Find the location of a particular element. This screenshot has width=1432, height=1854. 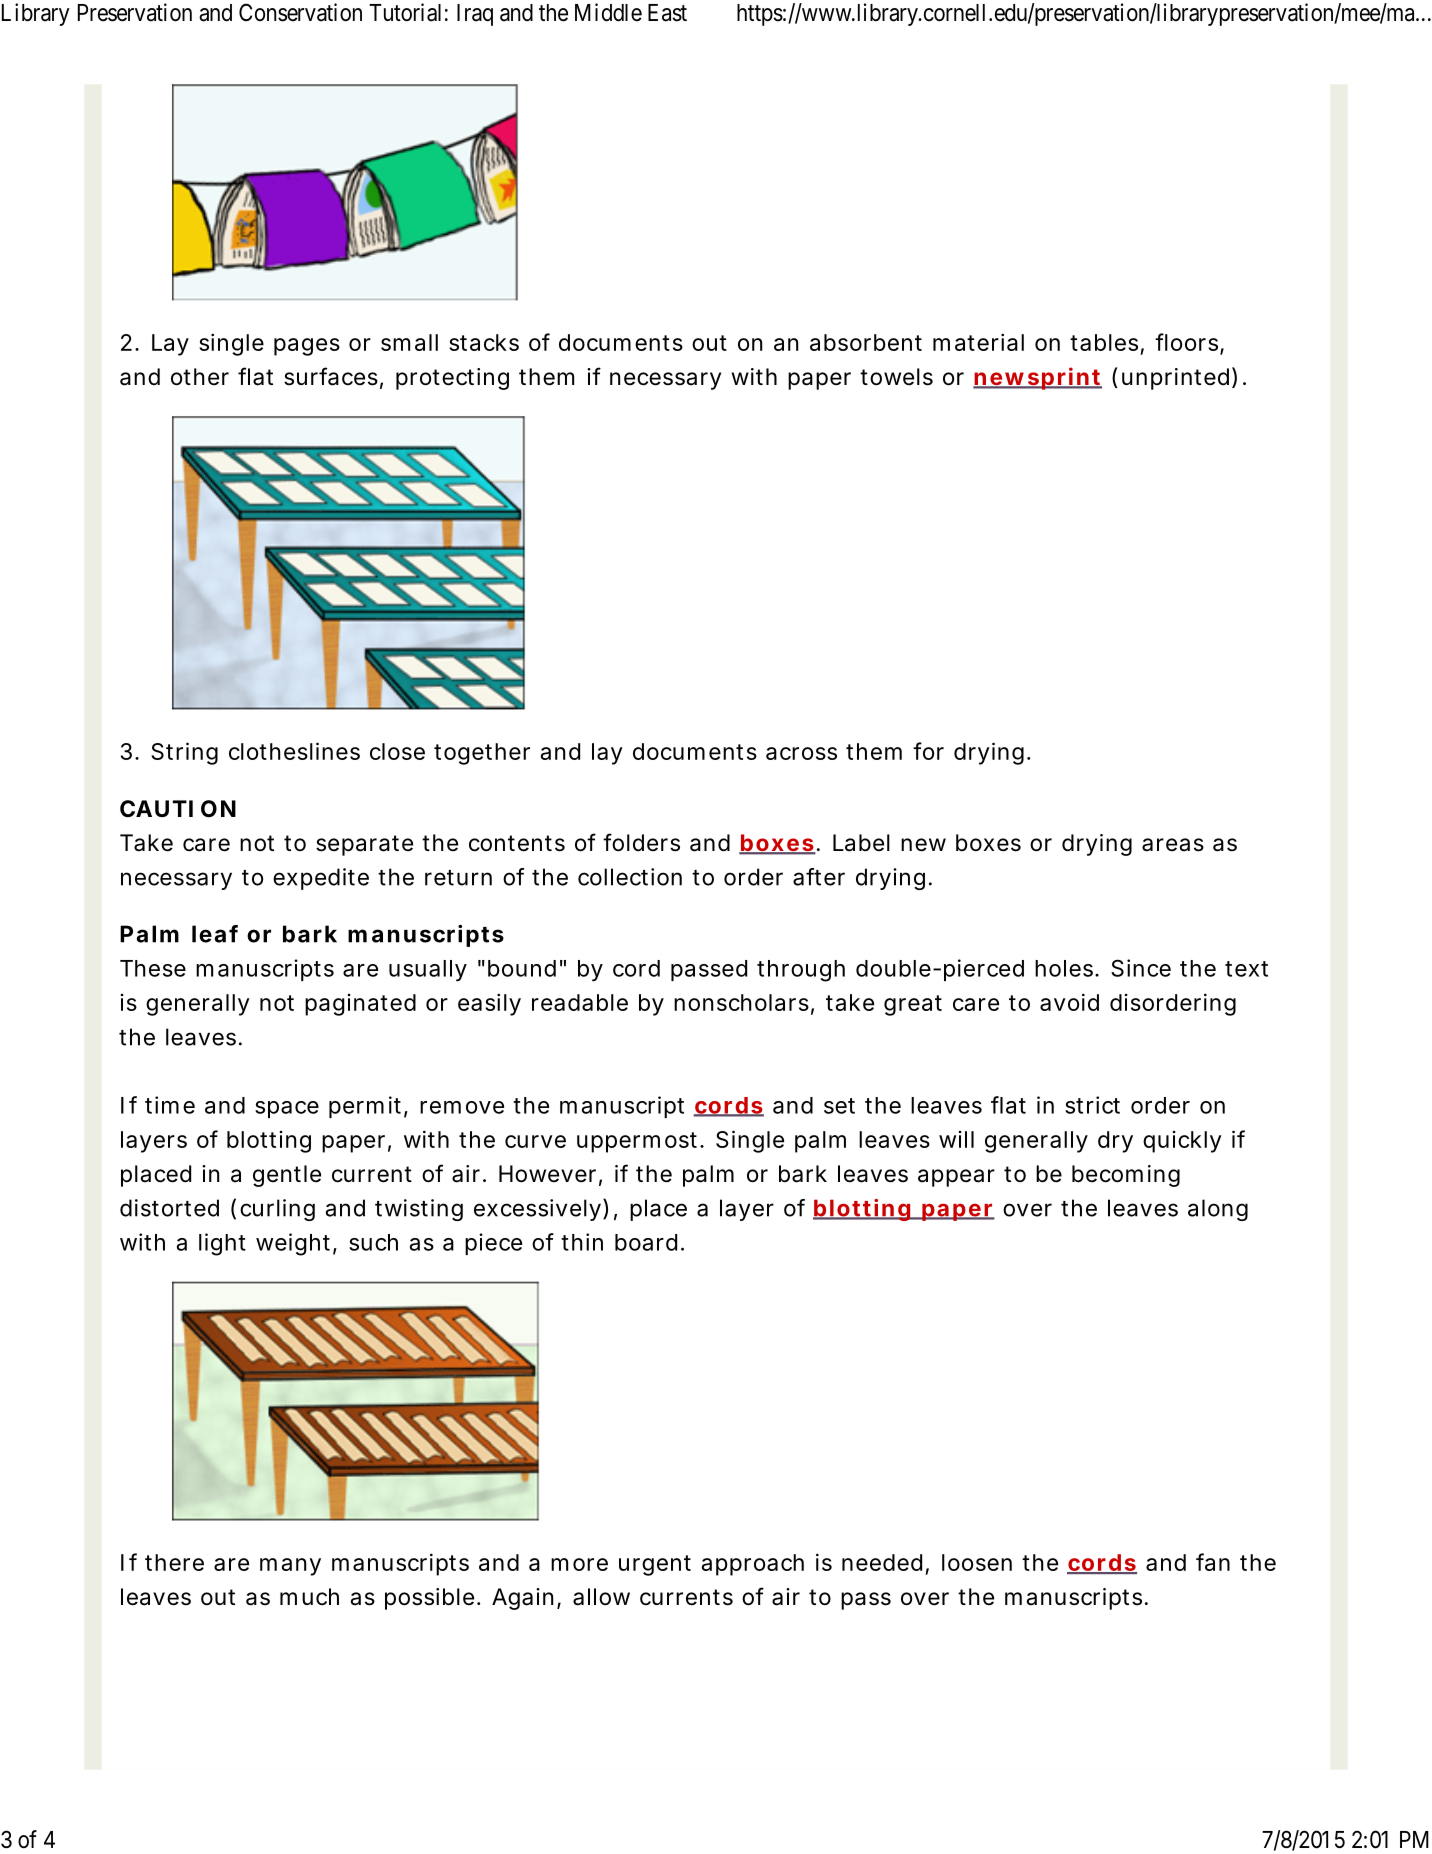

surfaces is located at coordinates (331, 376).
